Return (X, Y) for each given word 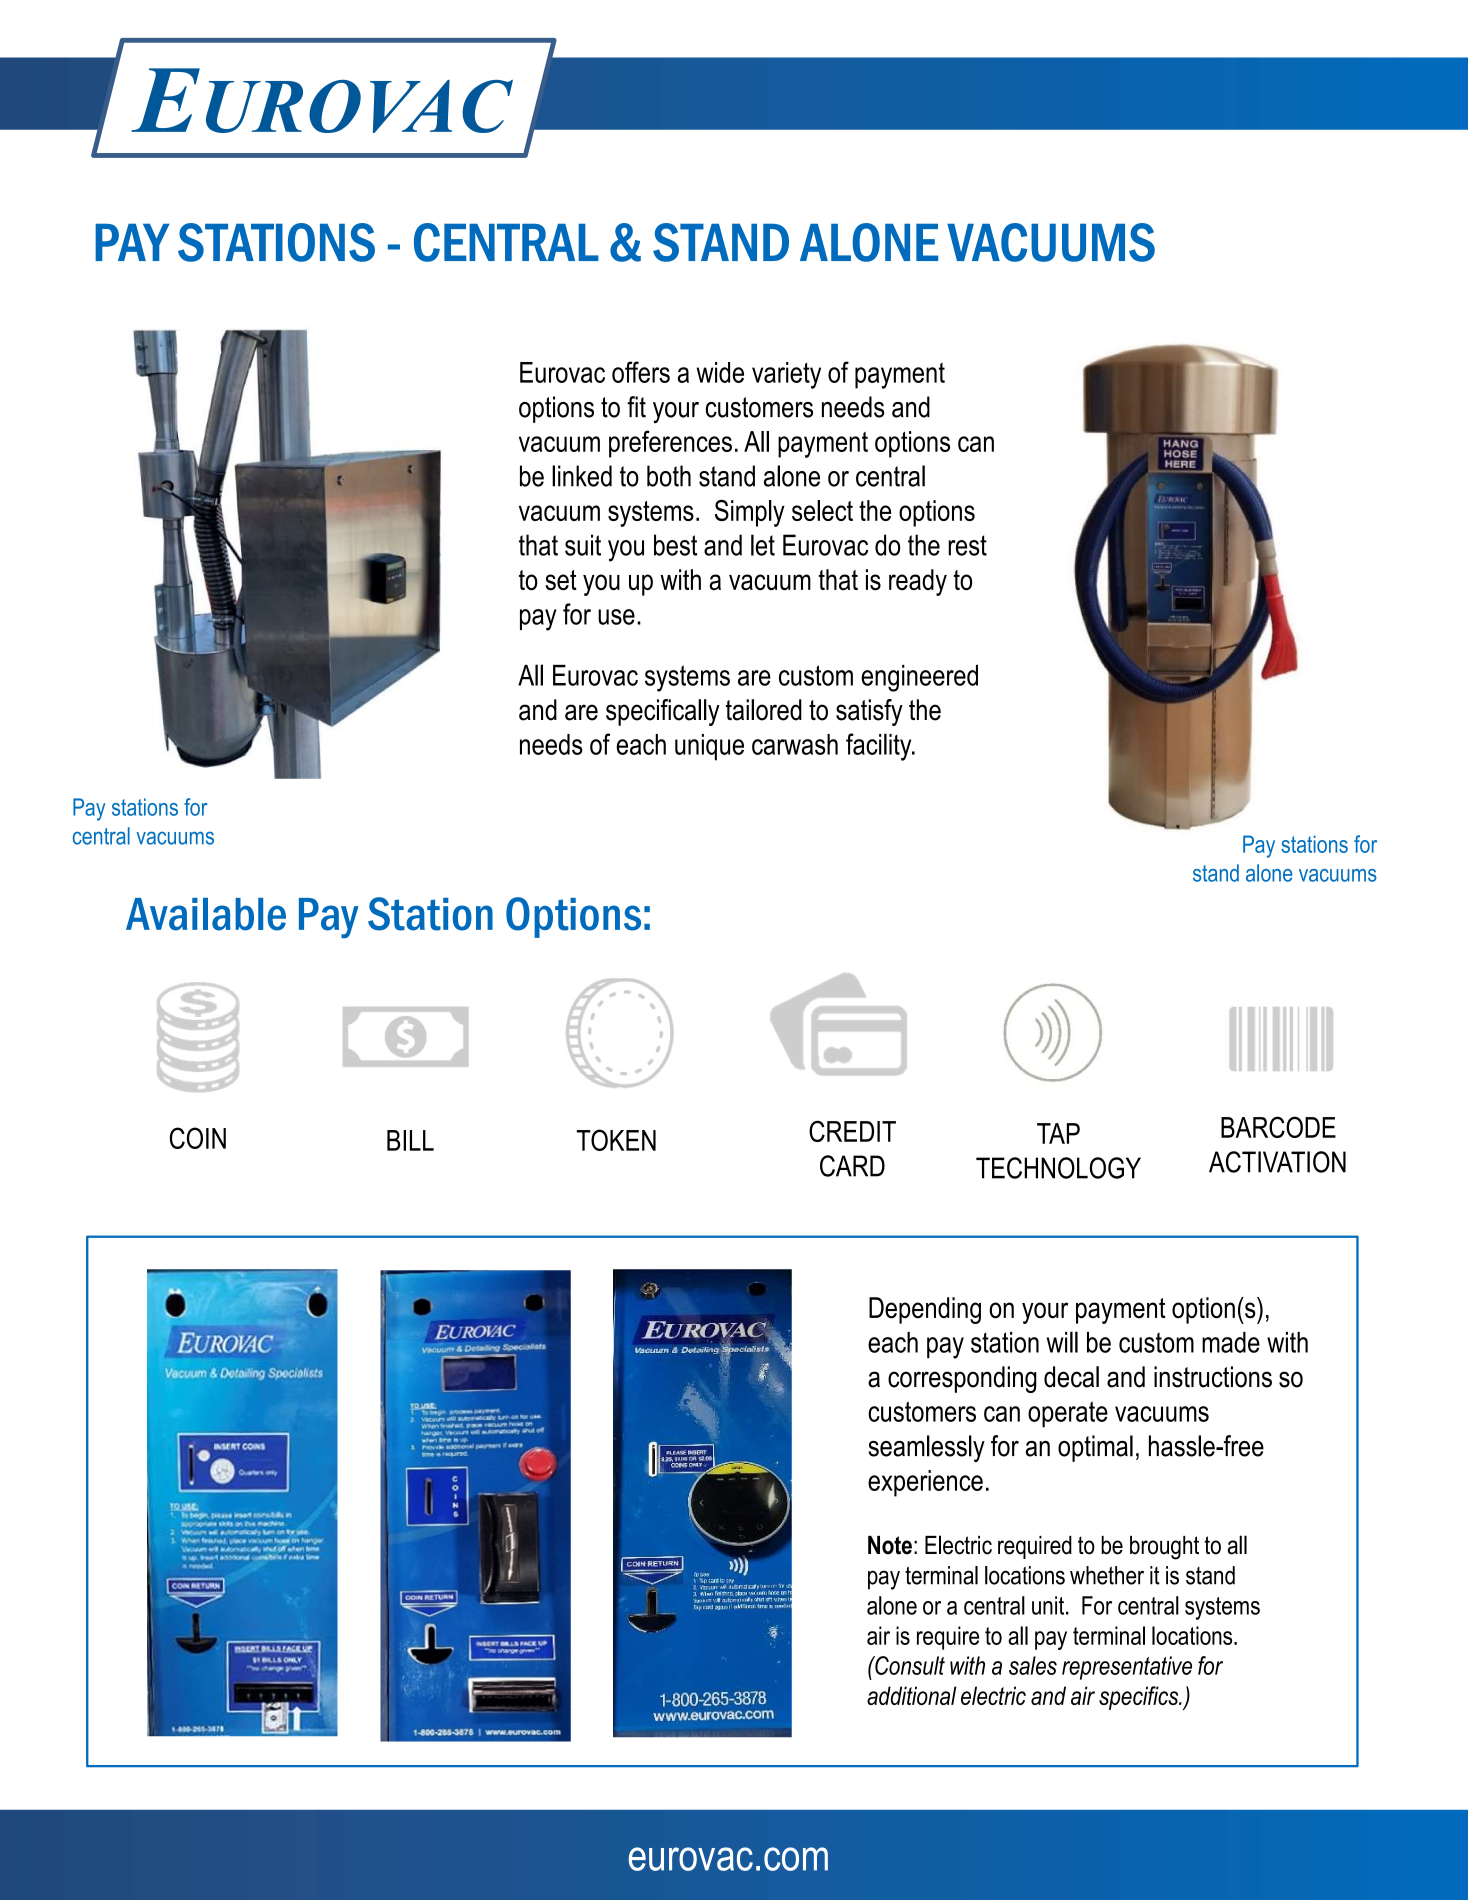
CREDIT (852, 1131)
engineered (919, 678)
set (561, 580)
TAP (1058, 1133)
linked (582, 476)
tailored (764, 710)
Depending (925, 1310)
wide (720, 372)
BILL (410, 1140)
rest (967, 545)
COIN (197, 1138)
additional (911, 1695)
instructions (1213, 1377)
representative (1127, 1668)
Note (890, 1545)
